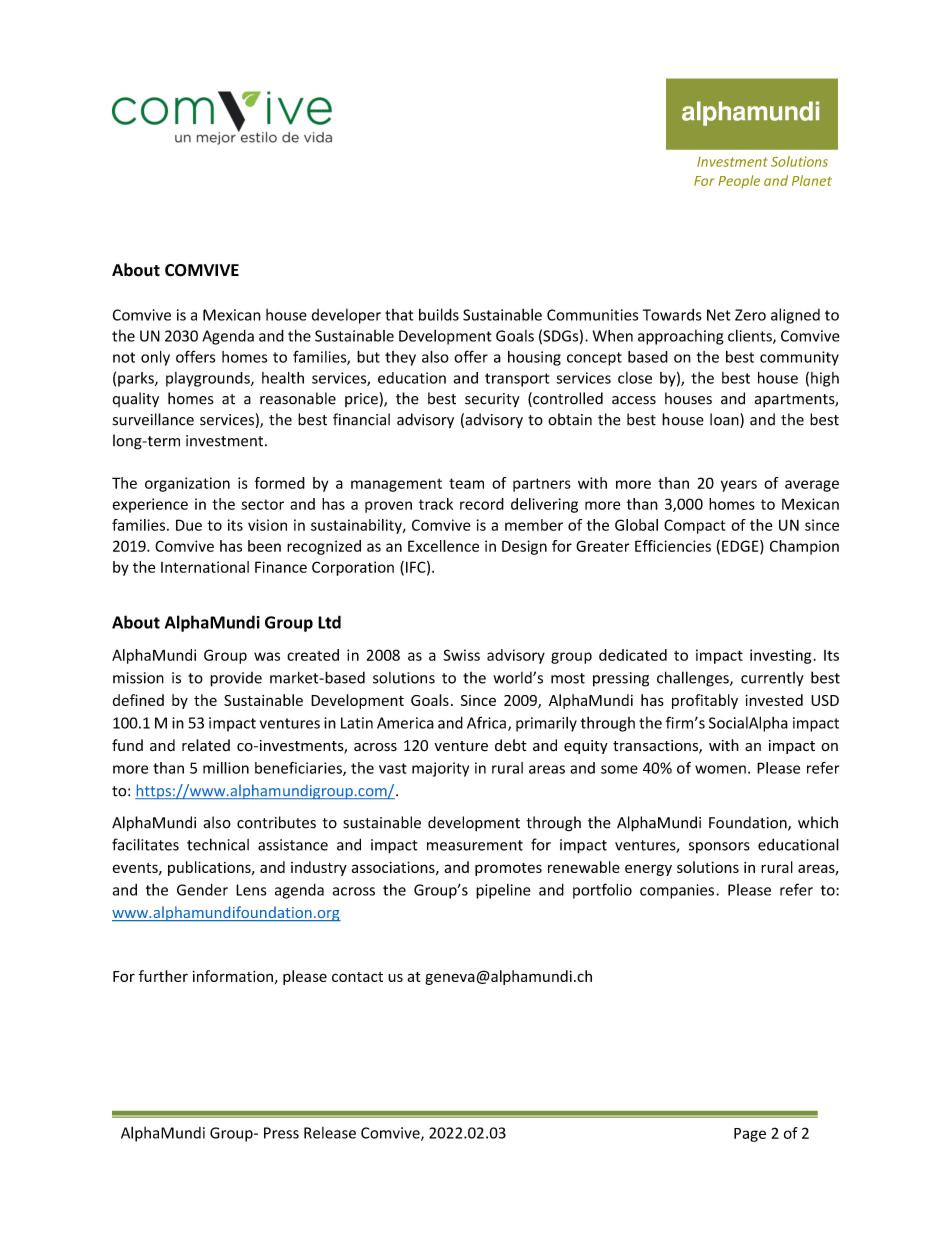 The height and width of the screenshot is (1233, 952). Describe the element at coordinates (439, 314) in the screenshot. I see `builds` at that location.
